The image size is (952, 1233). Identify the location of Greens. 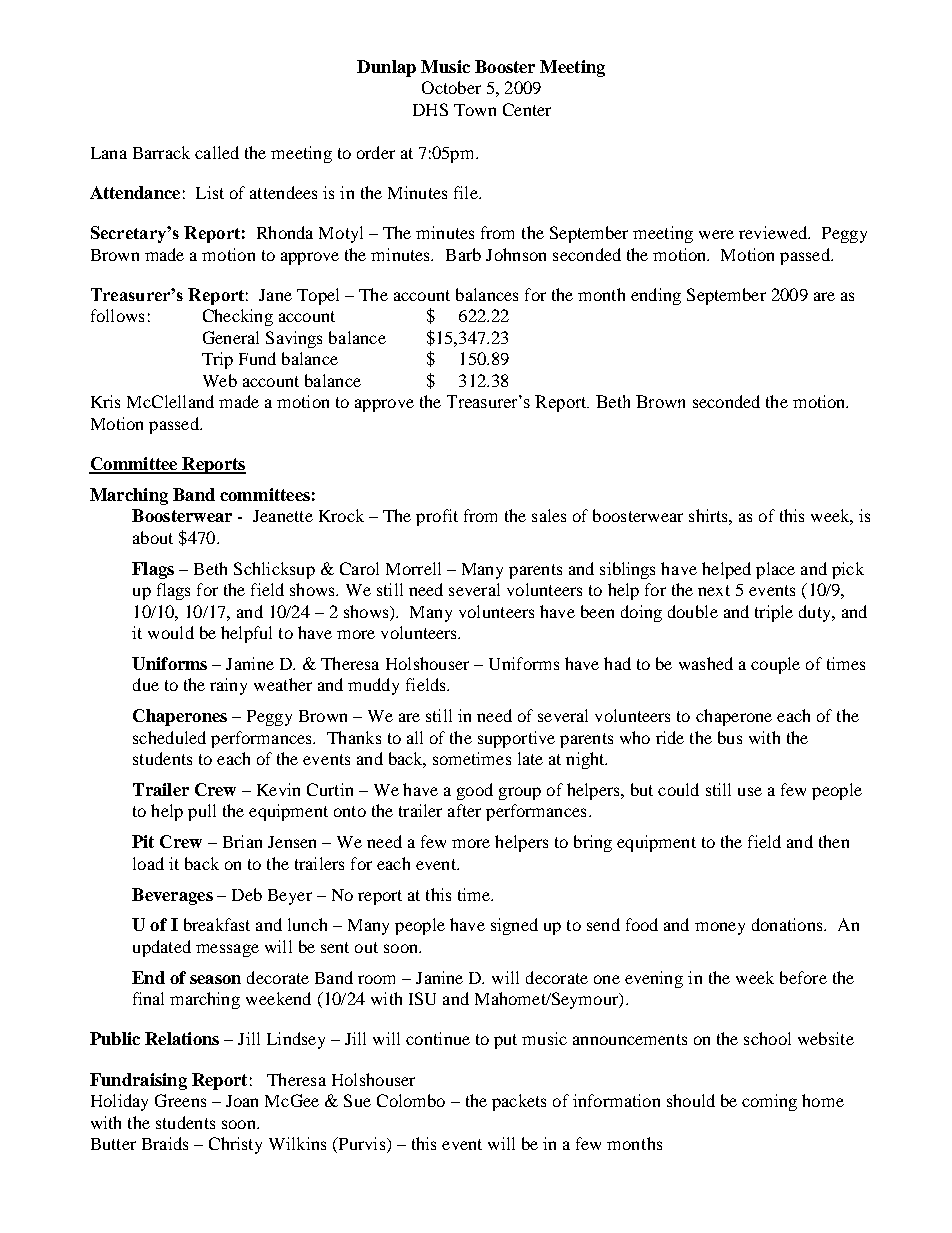
(180, 1100).
